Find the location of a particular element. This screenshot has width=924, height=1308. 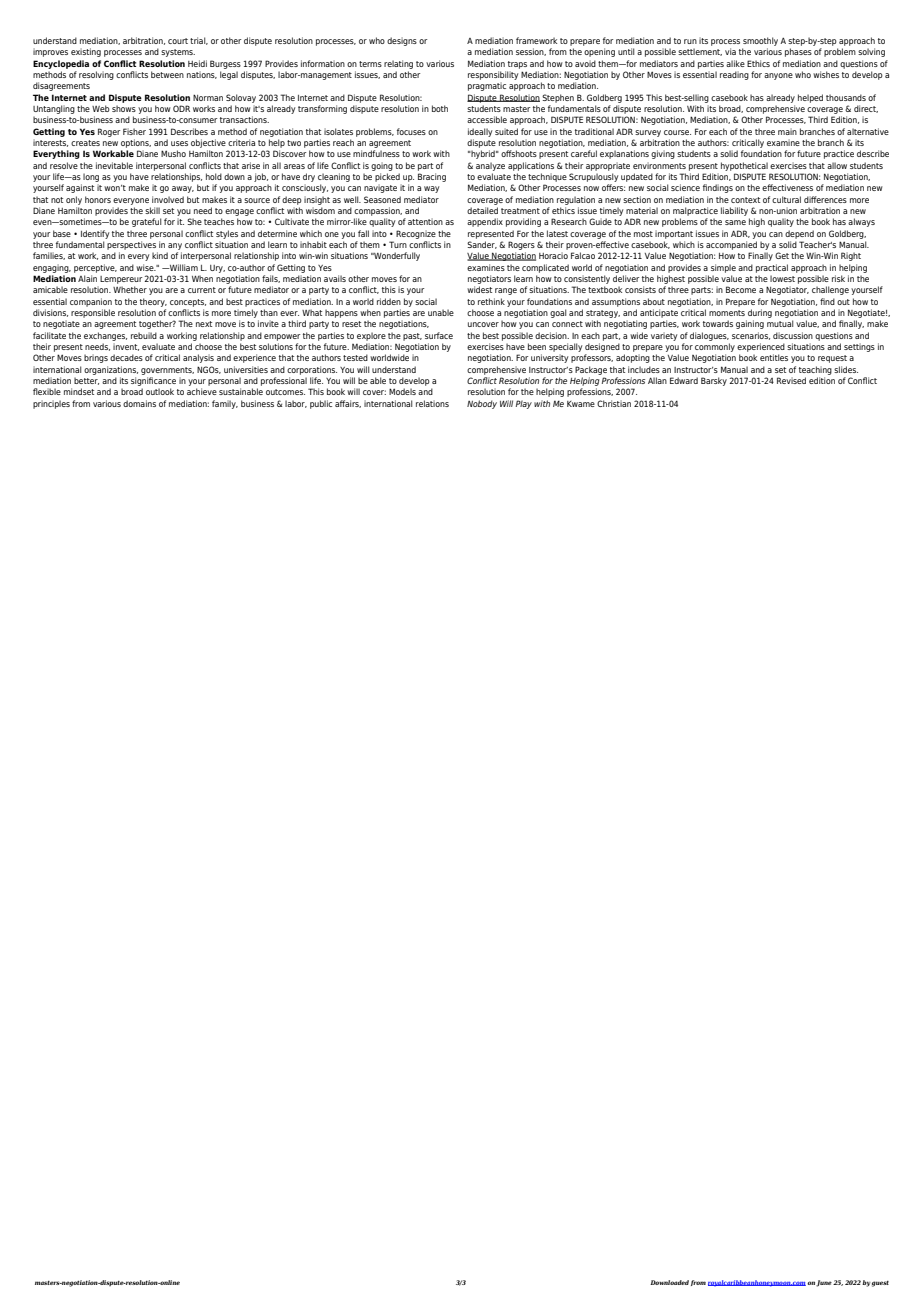

June is located at coordinates (824, 1283).
